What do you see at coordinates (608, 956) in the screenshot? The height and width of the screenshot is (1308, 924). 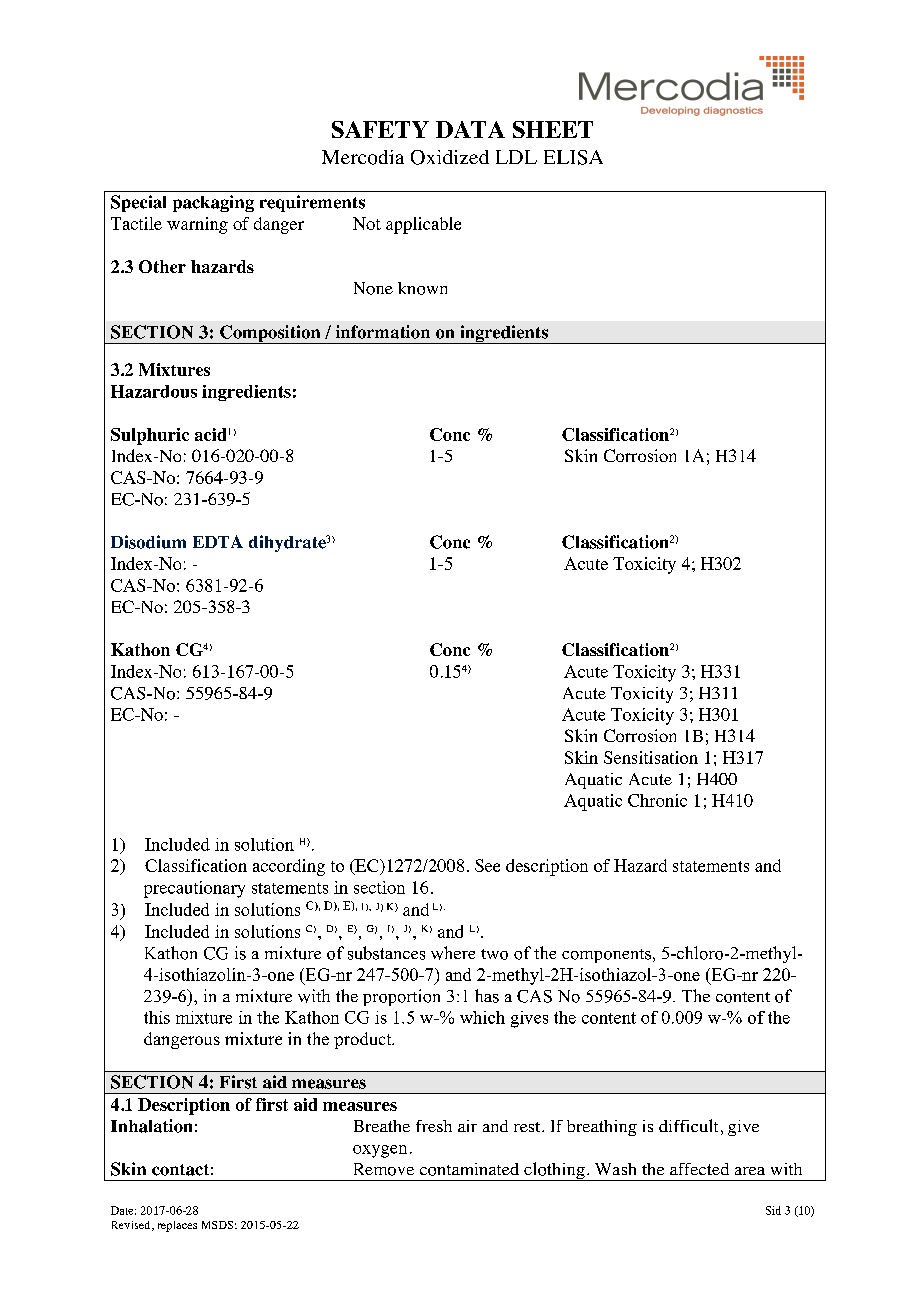 I see `components` at bounding box center [608, 956].
